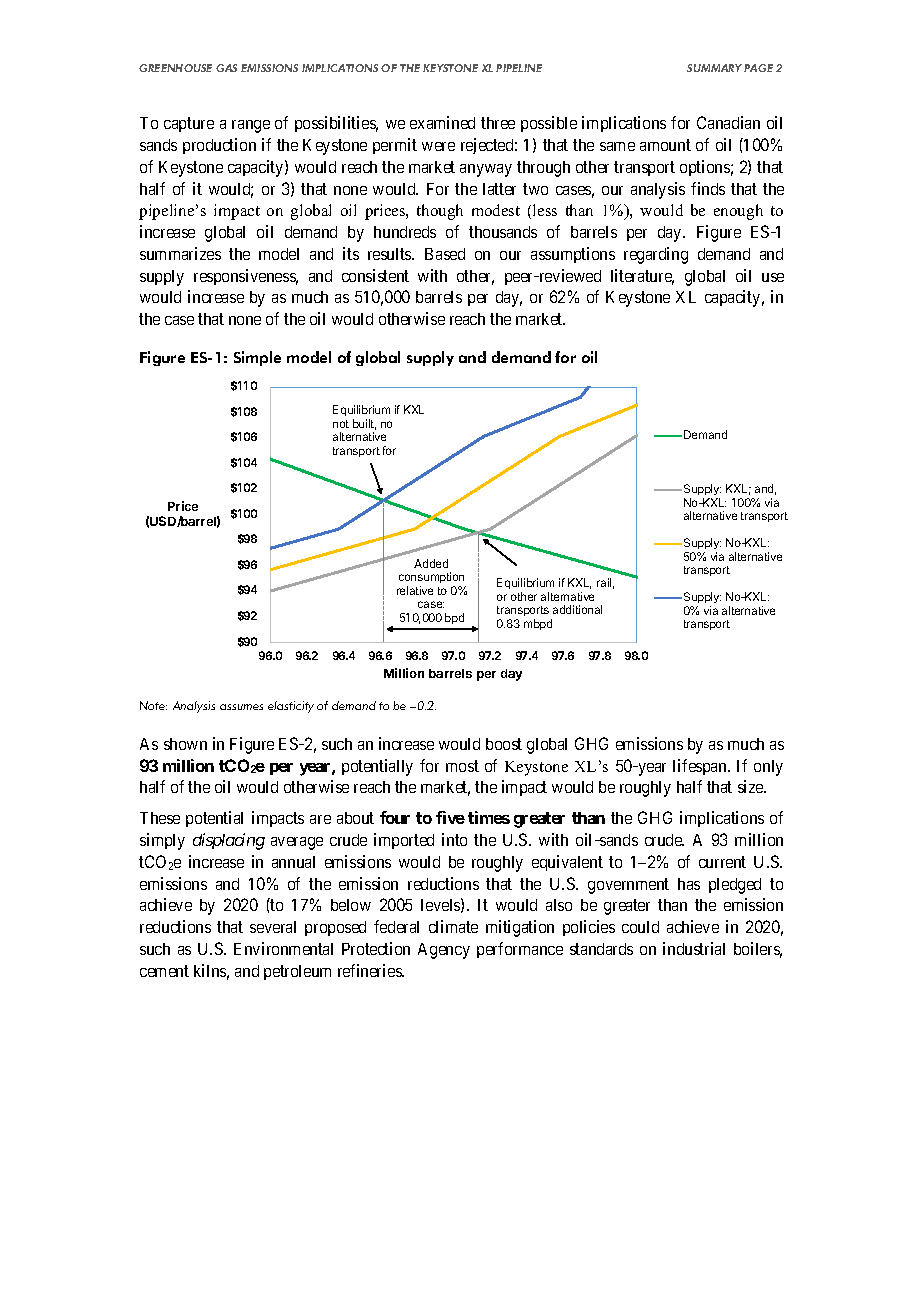 This screenshot has height=1308, width=924. Describe the element at coordinates (656, 255) in the screenshot. I see `regarding` at that location.
